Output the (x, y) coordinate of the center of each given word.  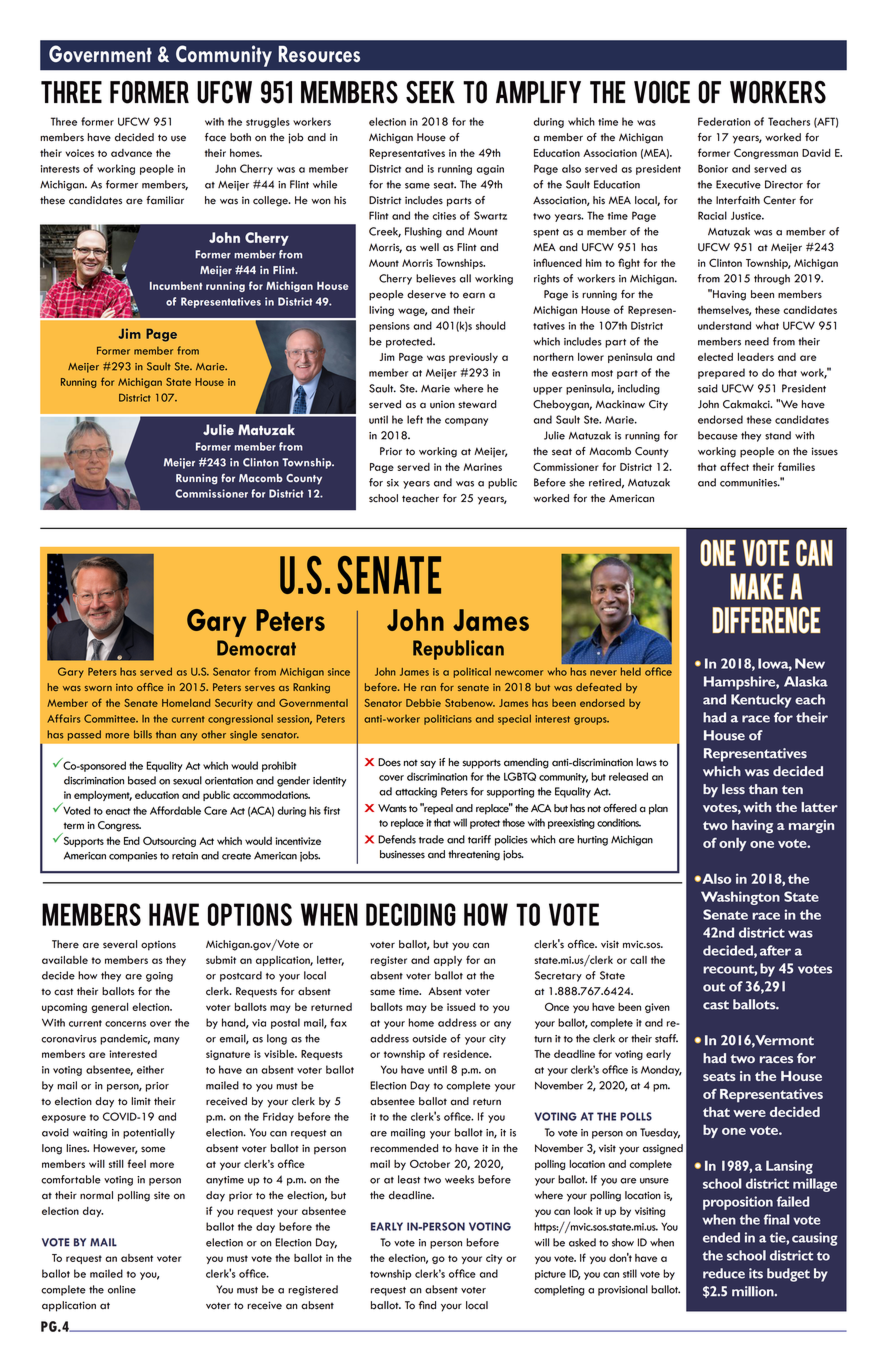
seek (430, 92)
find (427, 1305)
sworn (98, 688)
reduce (724, 1273)
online (122, 1289)
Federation (724, 121)
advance (131, 153)
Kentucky (761, 701)
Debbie (423, 703)
